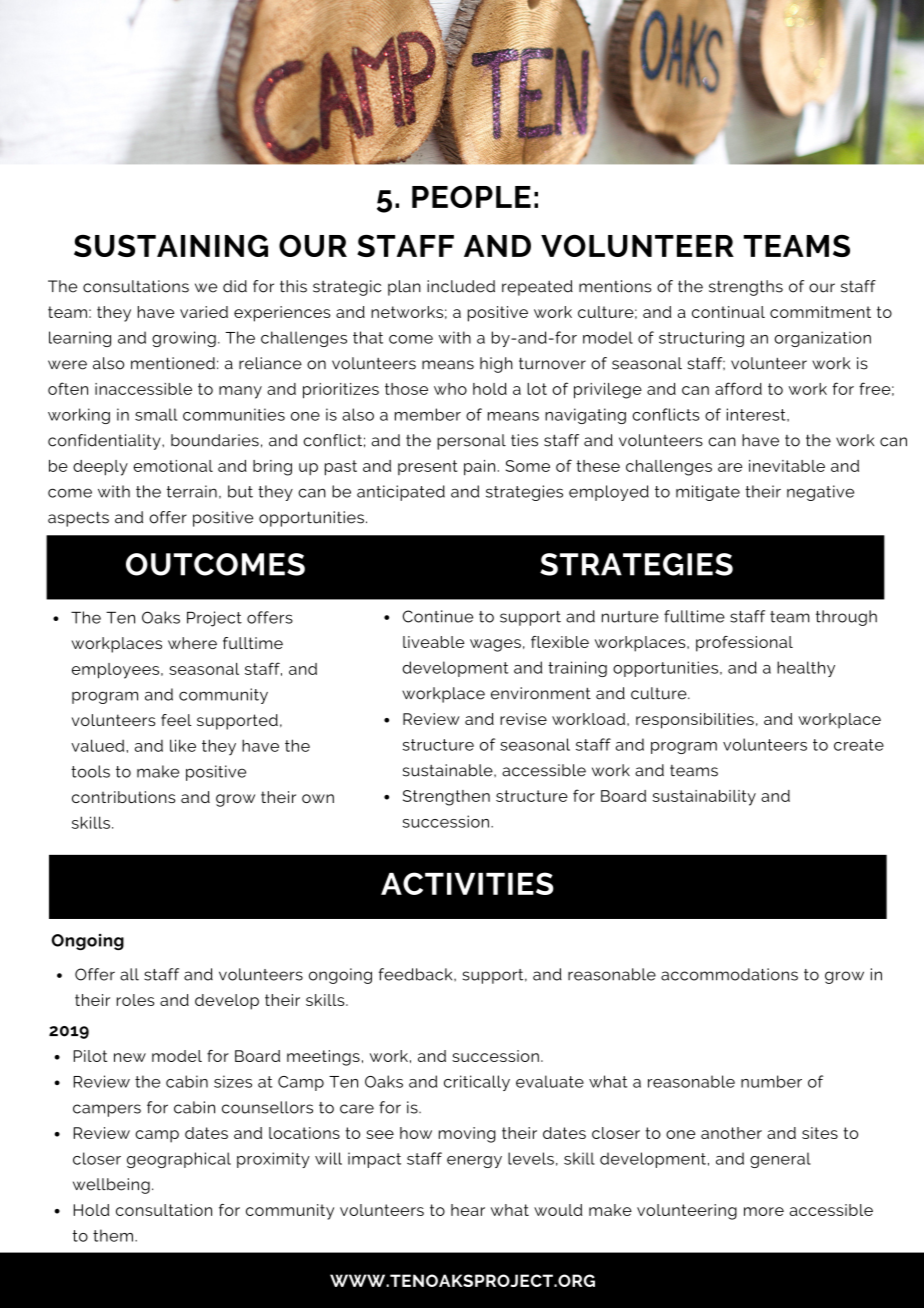  Describe the element at coordinates (123, 797) in the screenshot. I see `contributions` at that location.
